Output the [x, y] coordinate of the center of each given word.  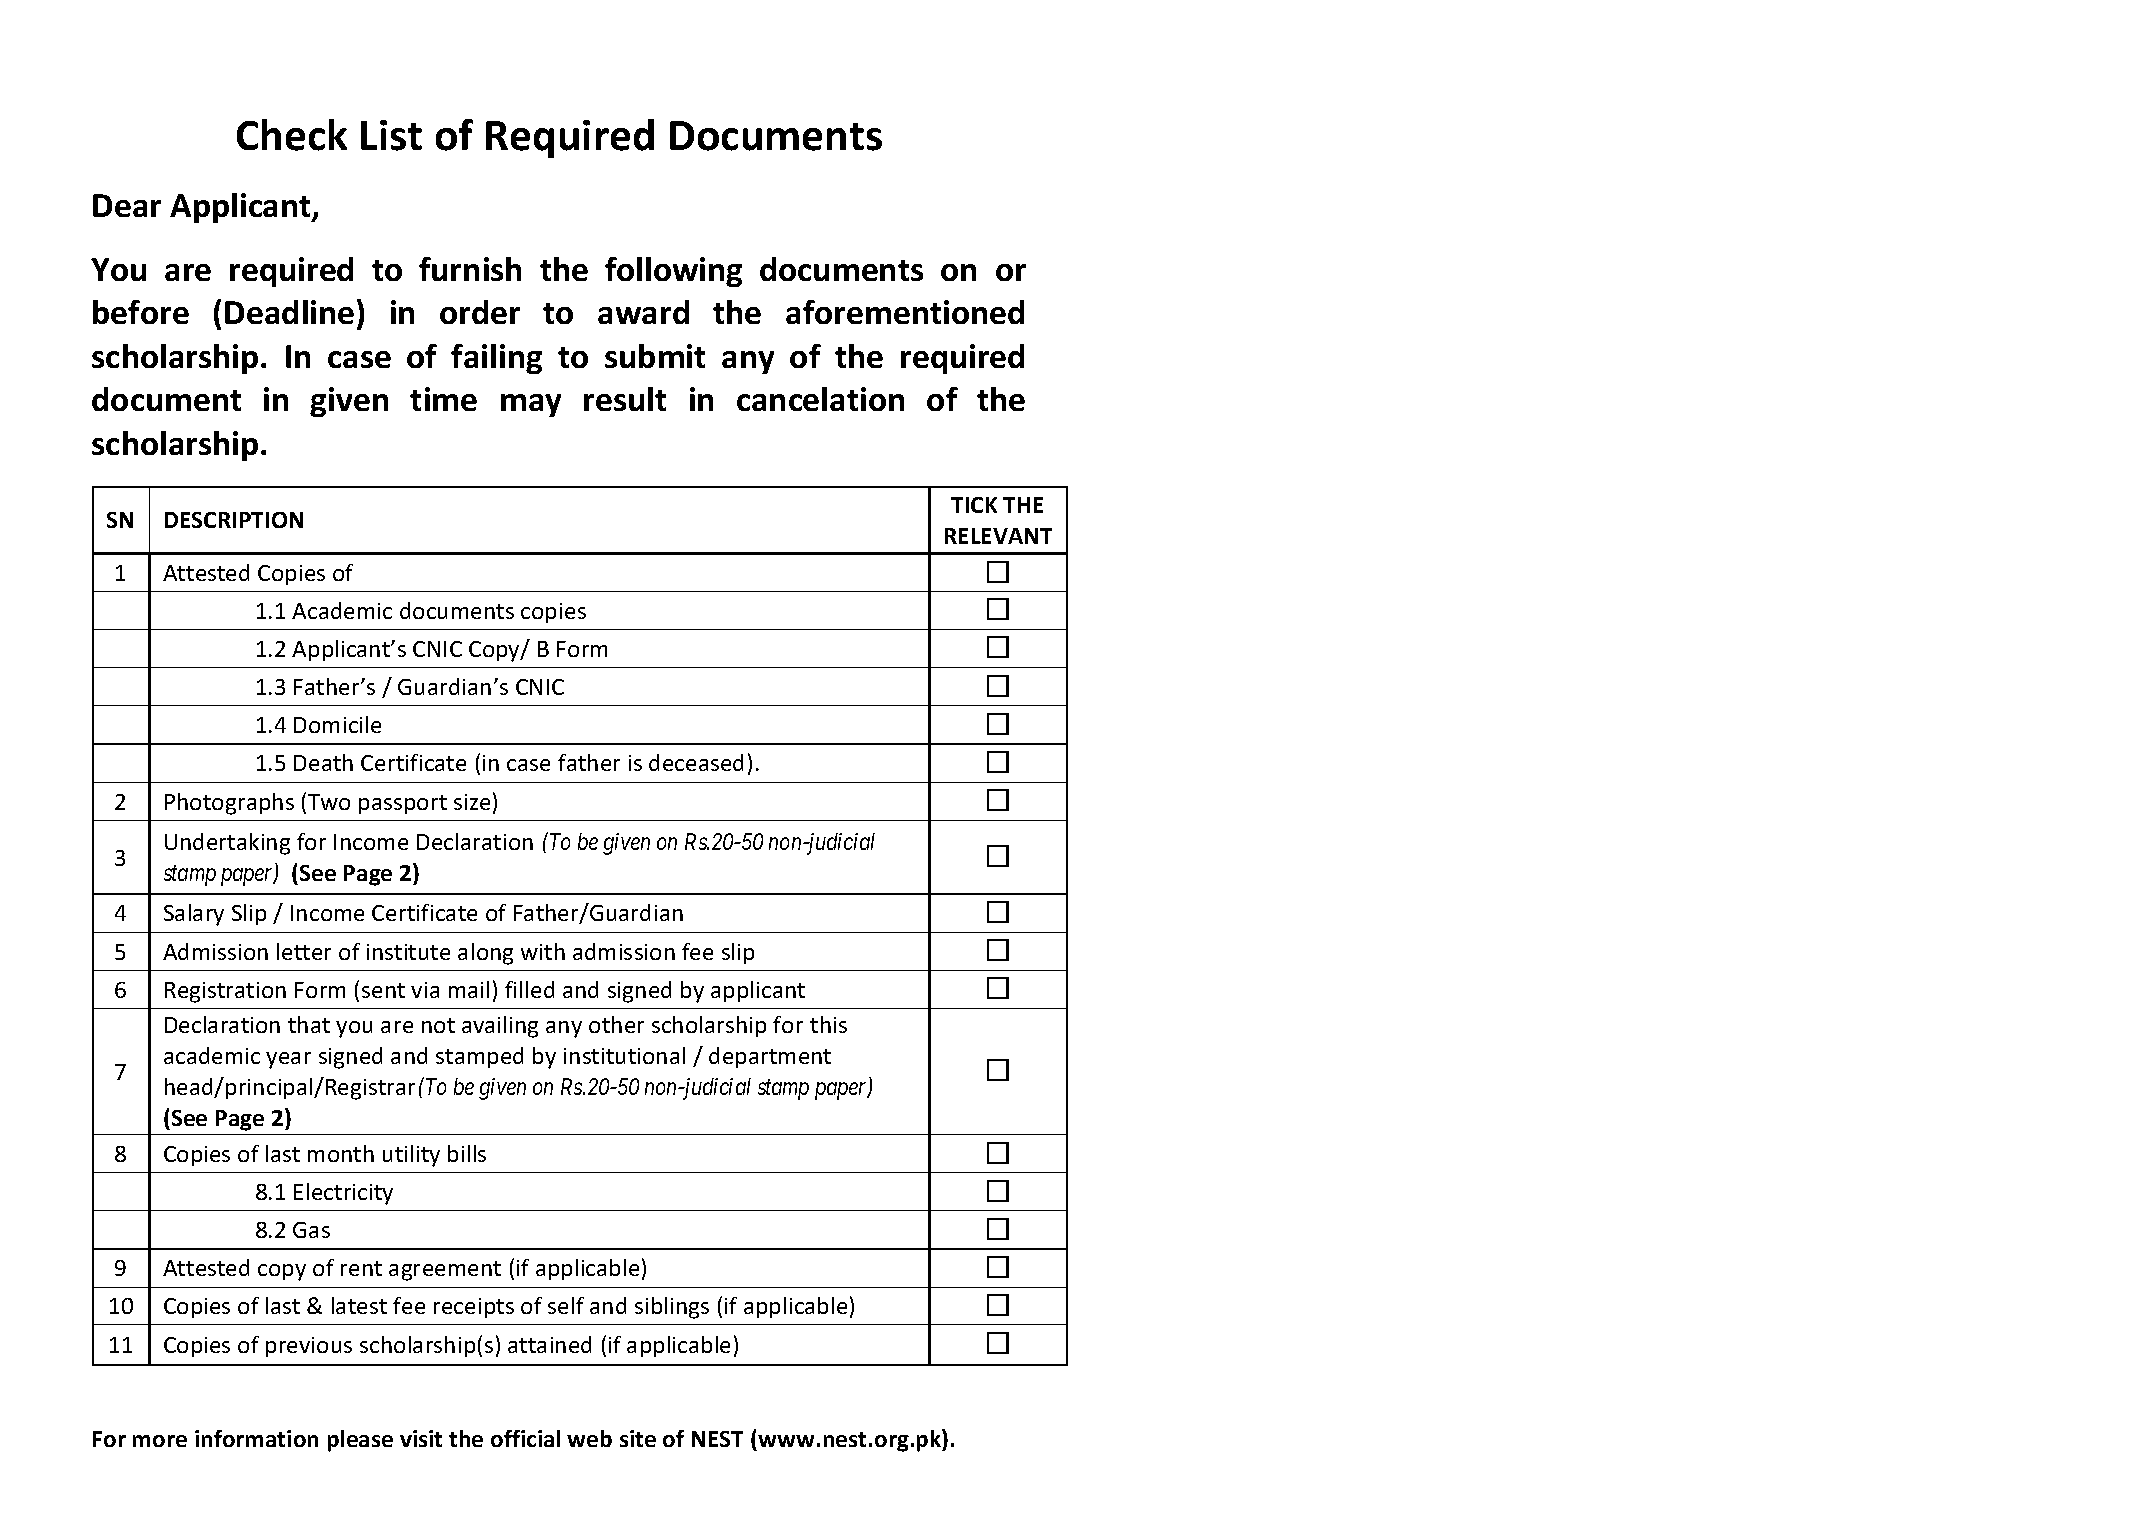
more [160, 1441]
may [531, 405]
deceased [696, 762]
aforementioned [905, 312]
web [589, 1438]
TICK [974, 505]
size [472, 802]
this [828, 1024]
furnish [470, 269]
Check [292, 135]
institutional [624, 1055]
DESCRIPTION [234, 520]
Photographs [229, 804]
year [288, 1060]
